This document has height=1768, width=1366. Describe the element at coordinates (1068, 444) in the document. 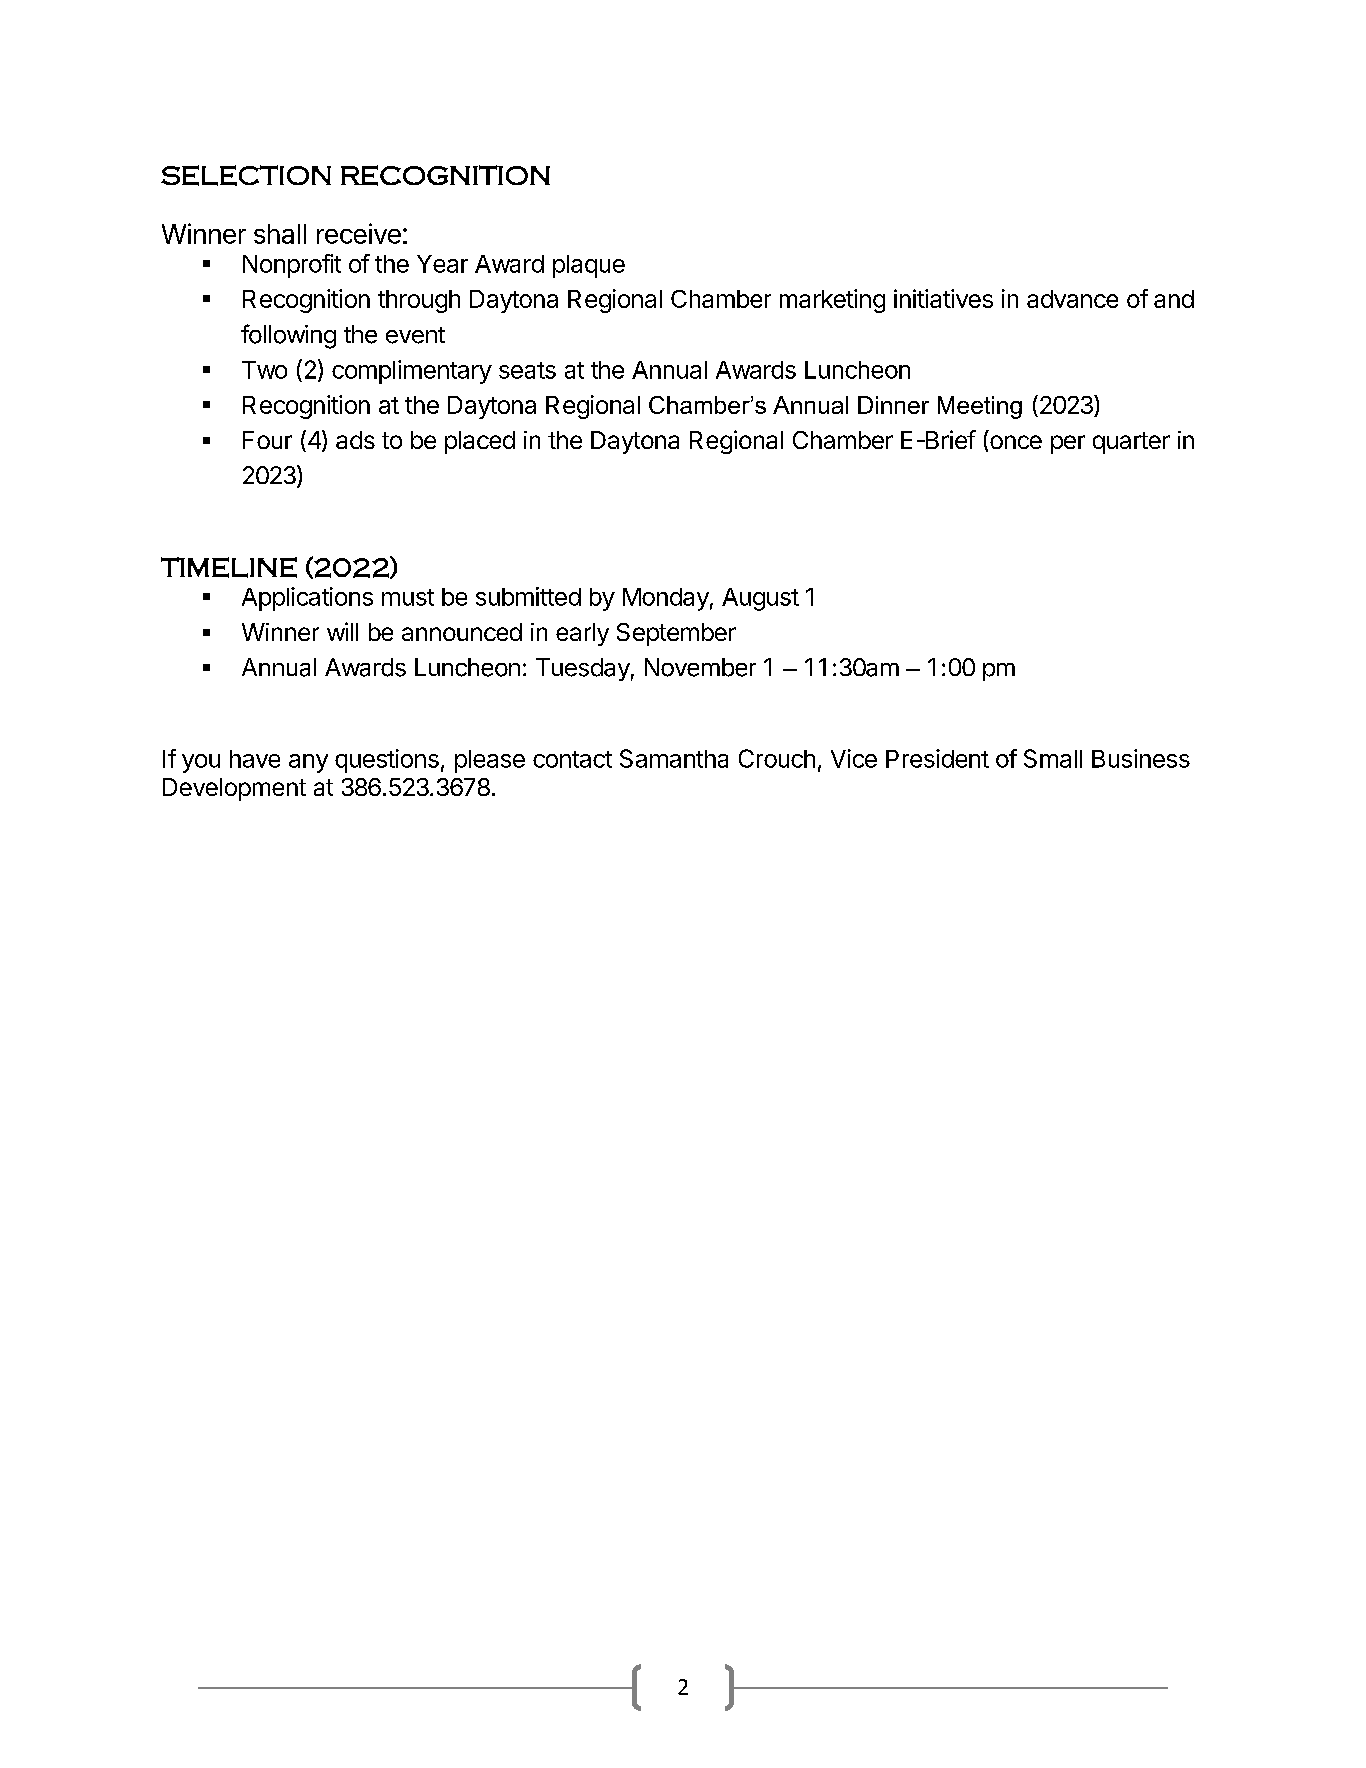

I see `per` at that location.
